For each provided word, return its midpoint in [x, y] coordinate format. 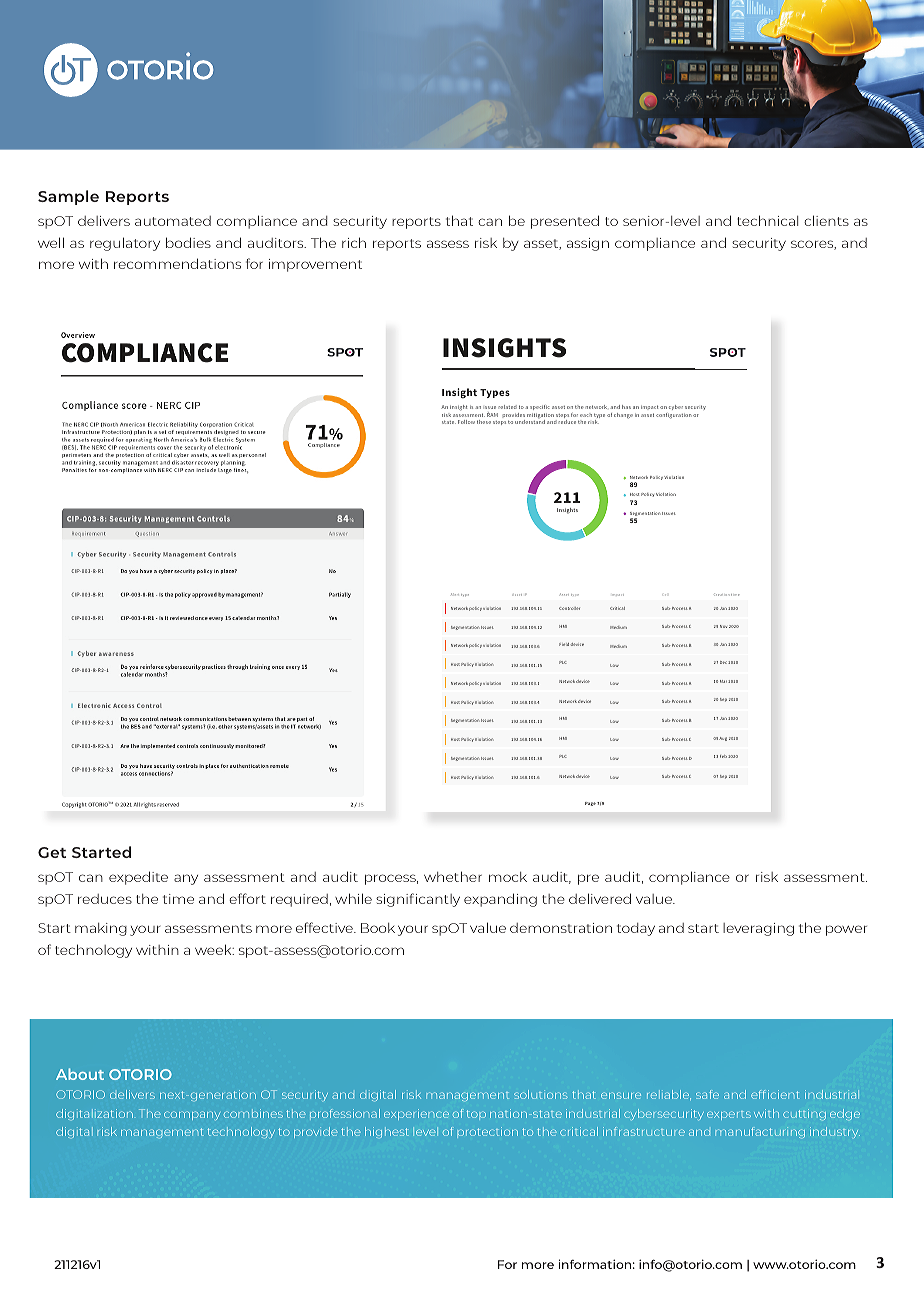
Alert [455, 594]
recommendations [177, 263]
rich [354, 242]
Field [564, 644]
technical [767, 220]
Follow [466, 422]
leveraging [758, 929]
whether [453, 876]
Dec [723, 662]
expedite [138, 878]
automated [173, 221]
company [192, 1115]
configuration [674, 416]
